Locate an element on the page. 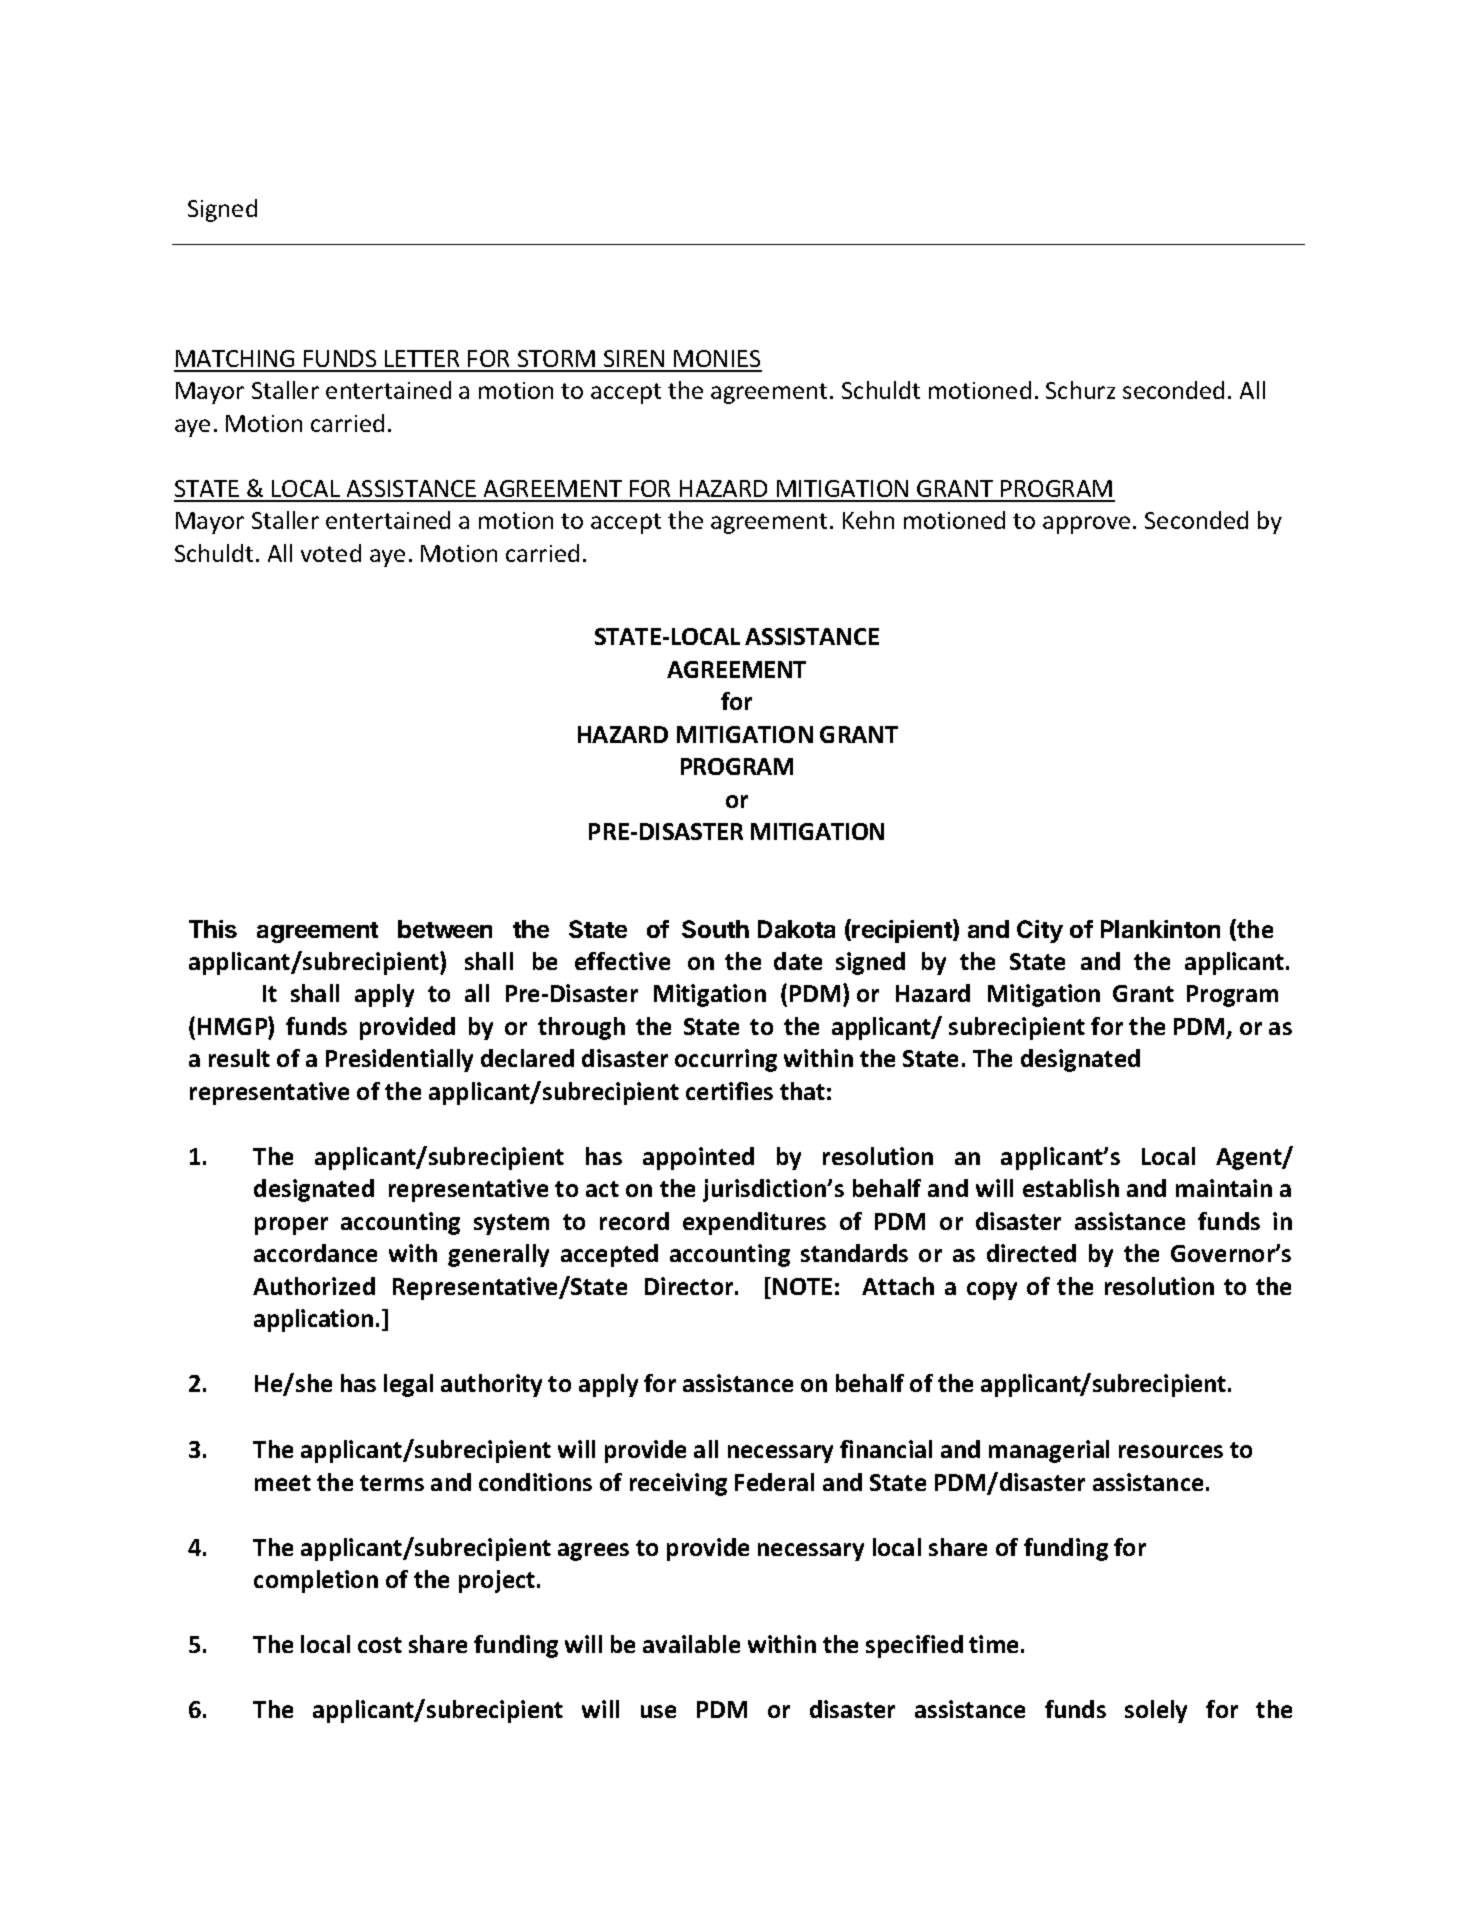 This image has width=1479, height=1914. approve is located at coordinates (1086, 525).
